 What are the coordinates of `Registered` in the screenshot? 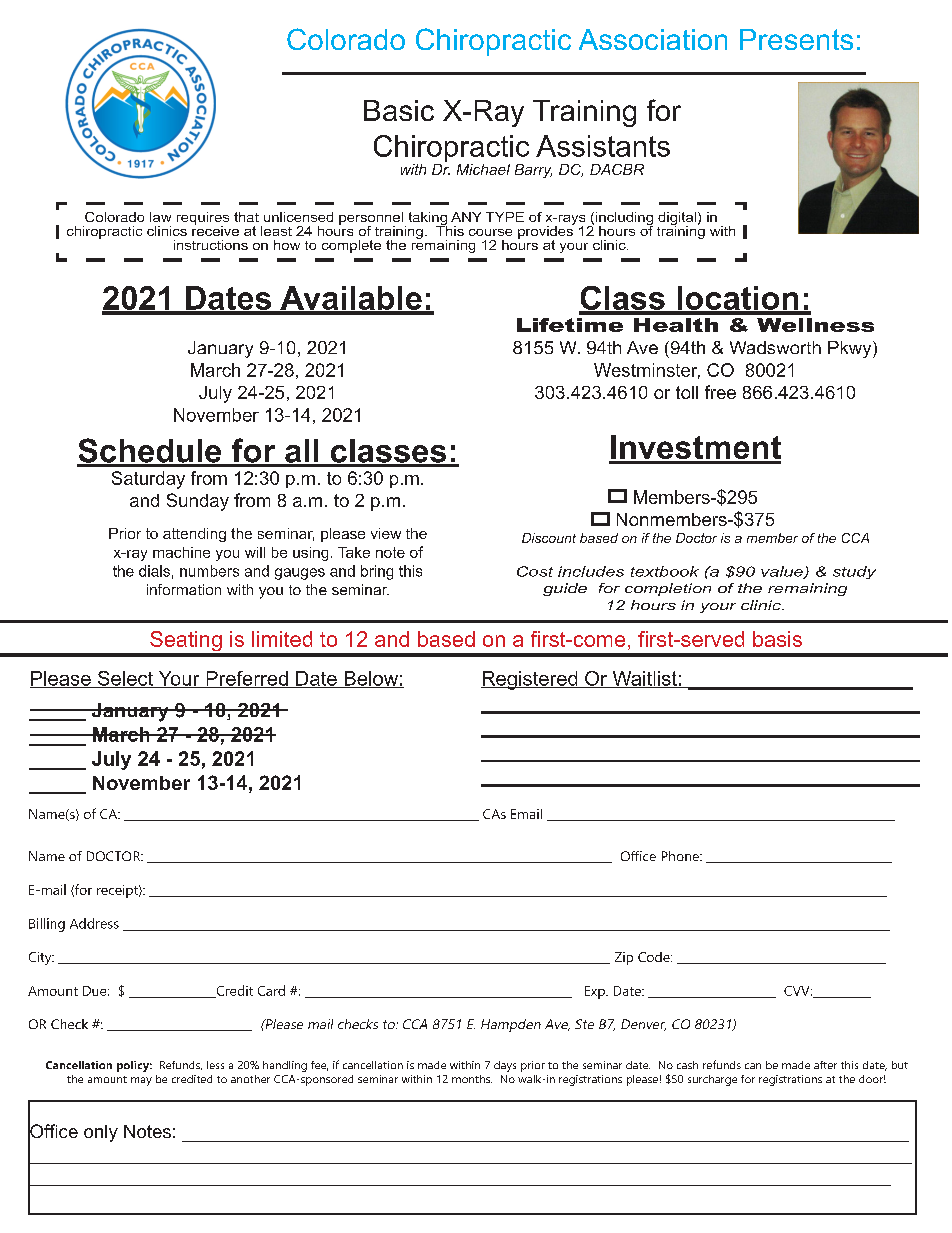 It's located at (530, 680).
